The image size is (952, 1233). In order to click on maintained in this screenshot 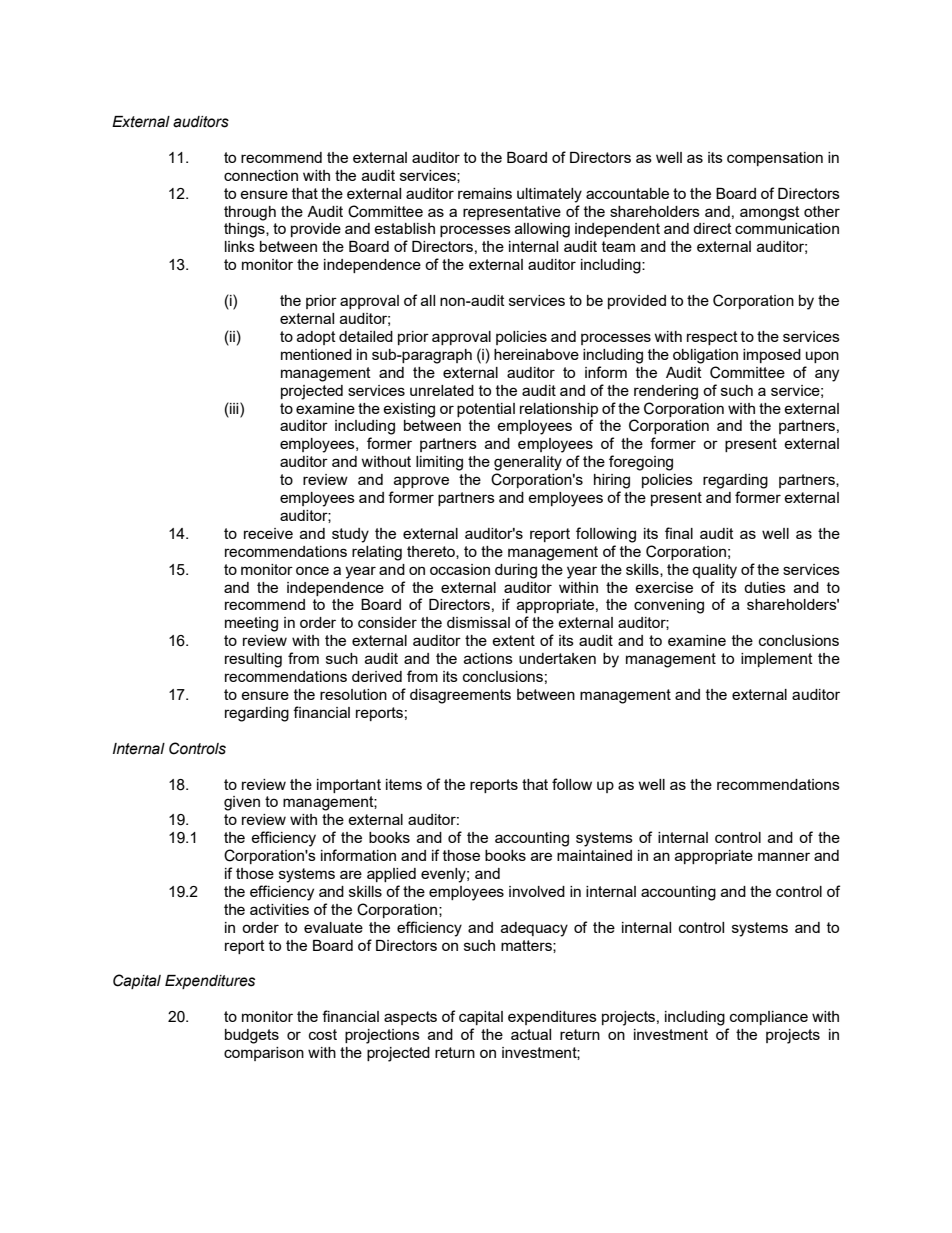, I will do `click(594, 855)`.
